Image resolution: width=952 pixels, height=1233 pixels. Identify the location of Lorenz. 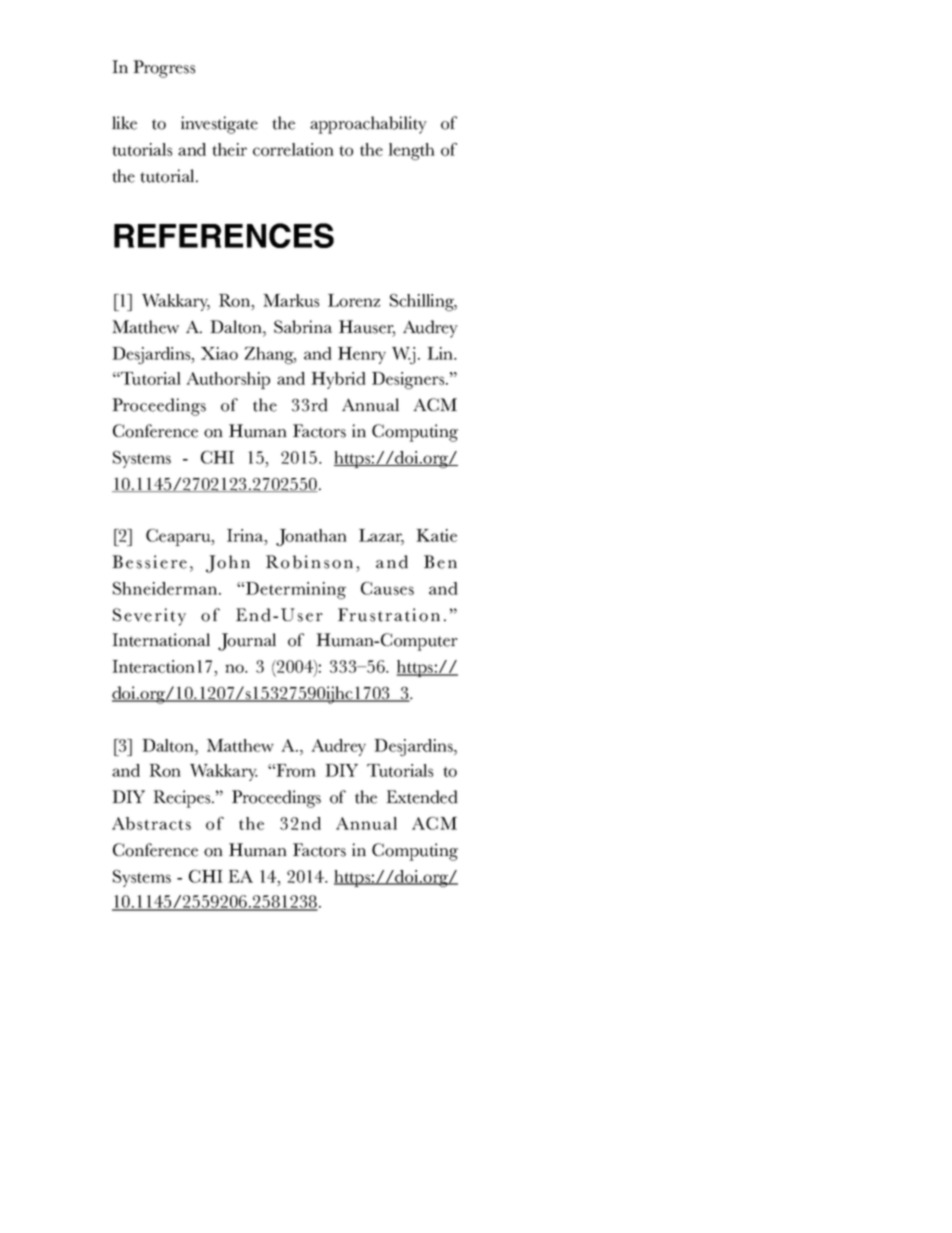
(354, 300).
